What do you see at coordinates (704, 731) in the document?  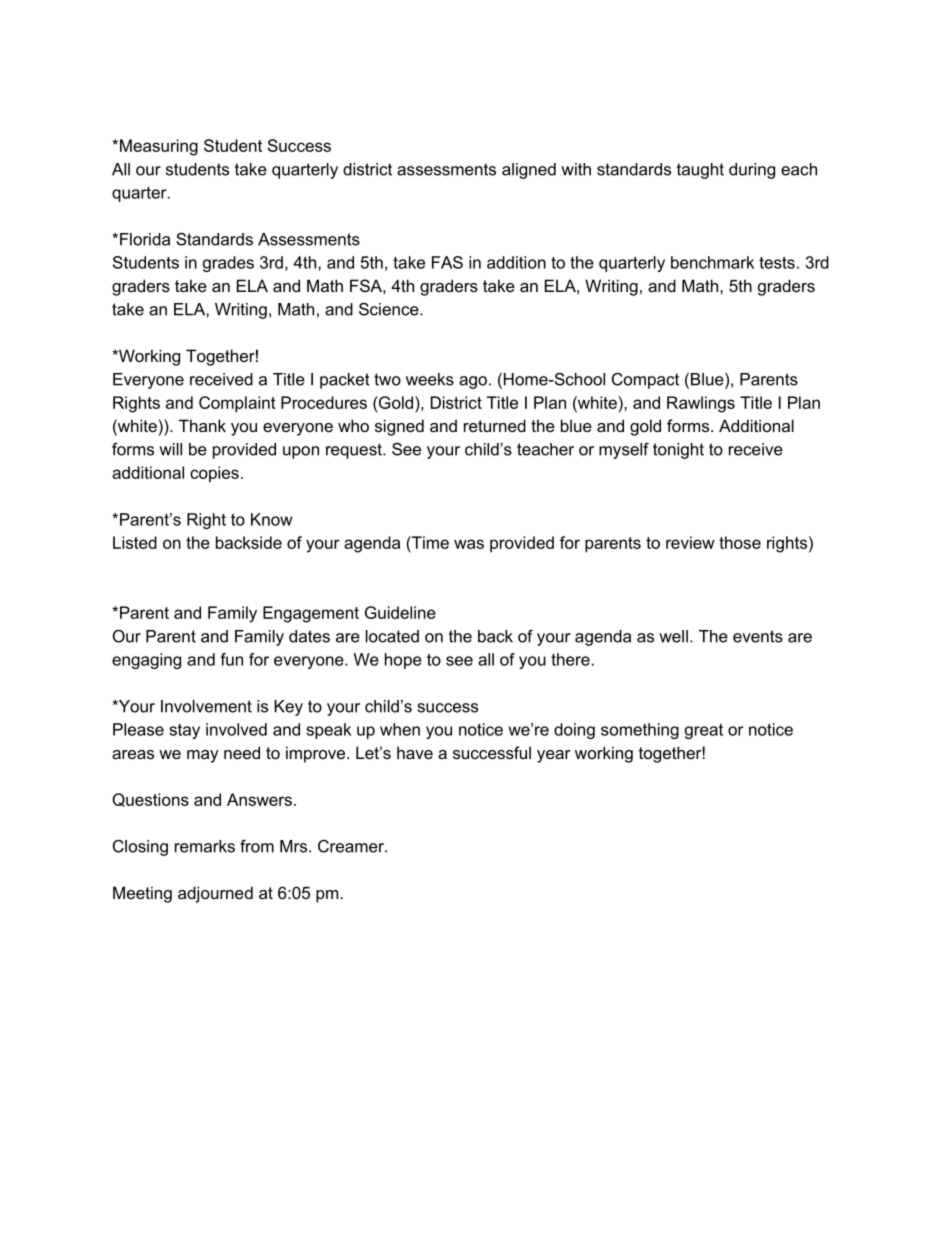 I see `great` at bounding box center [704, 731].
